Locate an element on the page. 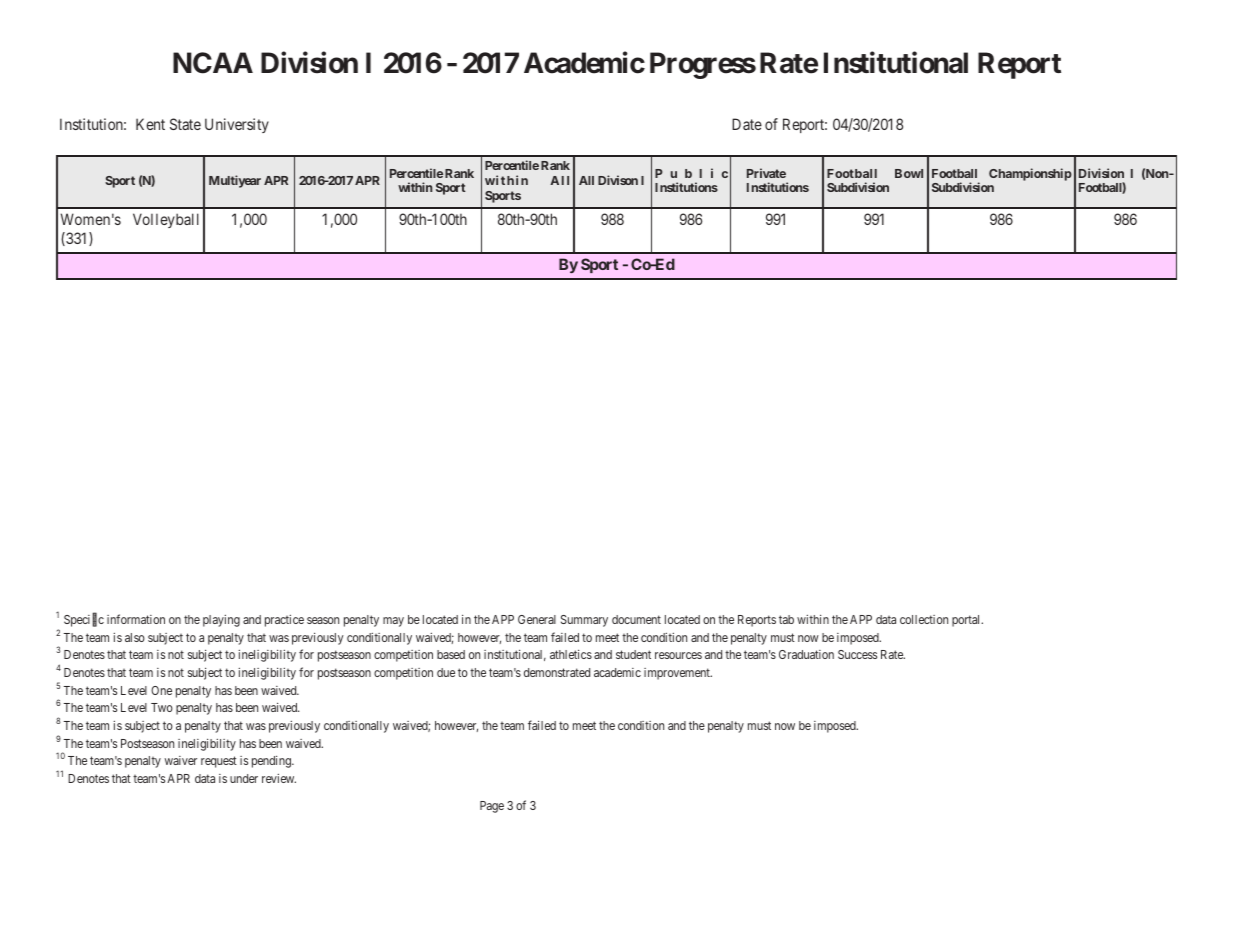 The width and height of the image is (1233, 952). General is located at coordinates (537, 619).
